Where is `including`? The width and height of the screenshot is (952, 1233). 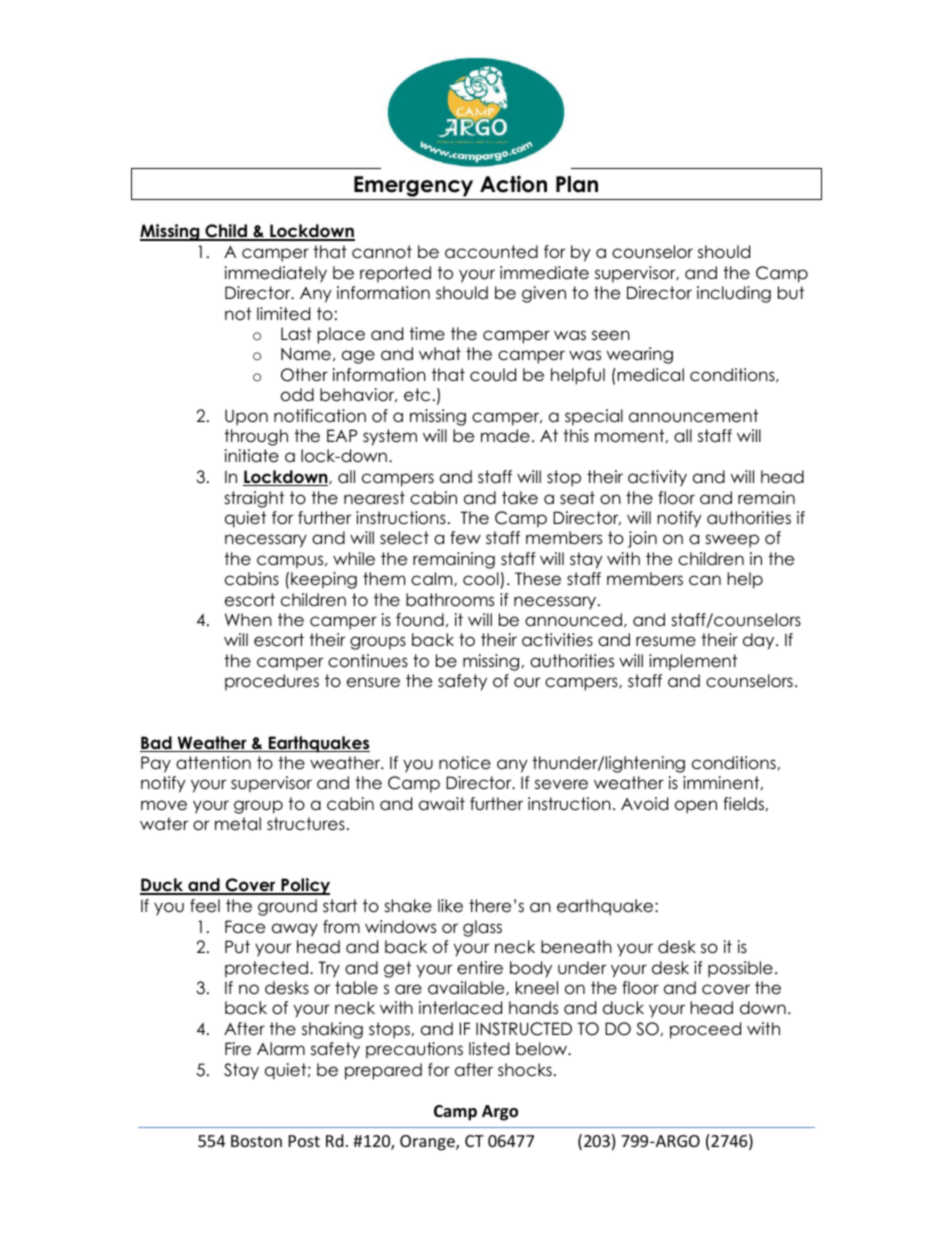 including is located at coordinates (734, 294).
